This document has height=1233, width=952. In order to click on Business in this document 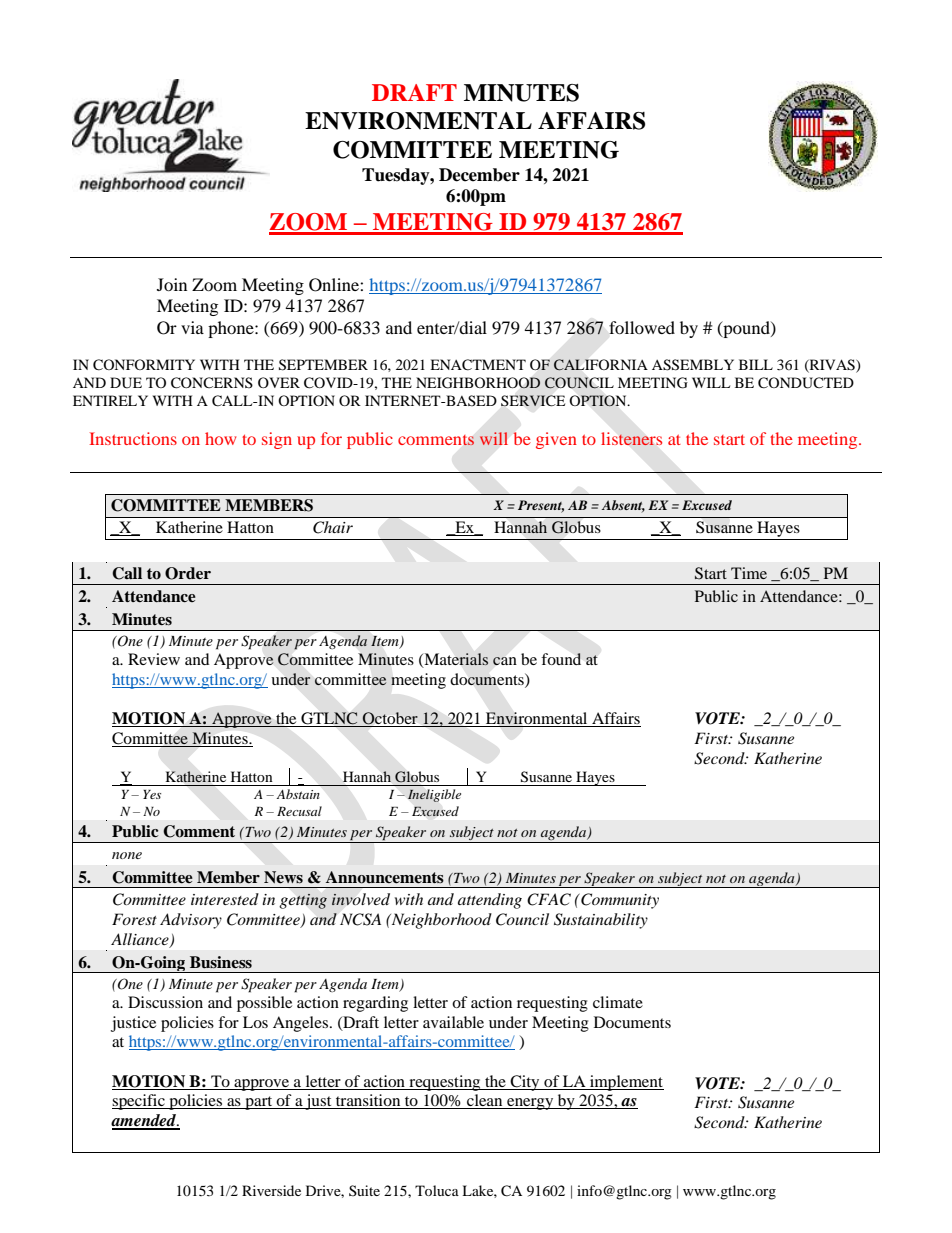, I will do `click(221, 962)`.
